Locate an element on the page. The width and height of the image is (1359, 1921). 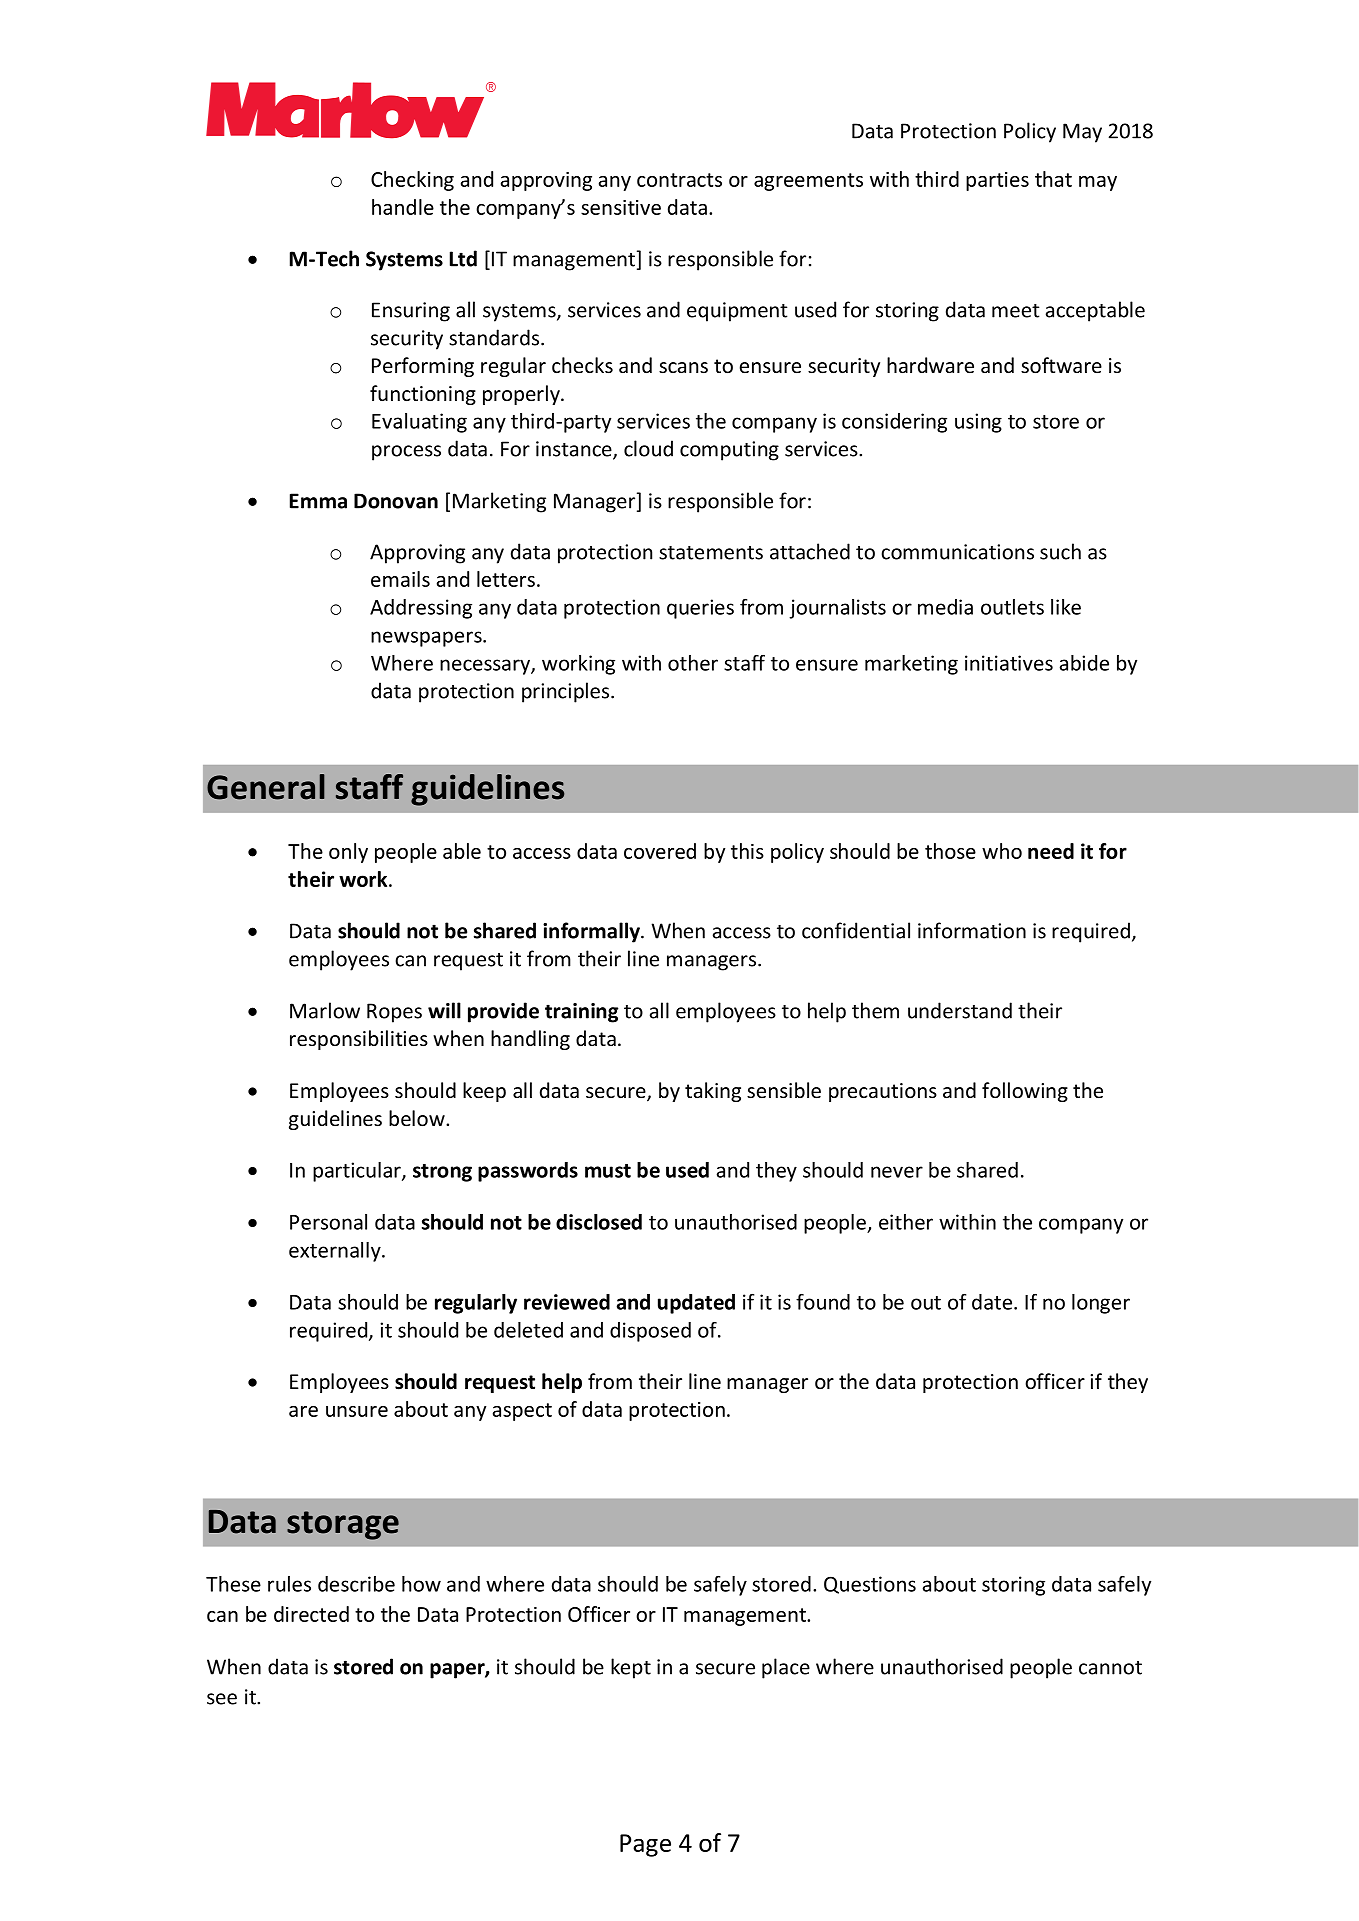
parties is located at coordinates (997, 181).
